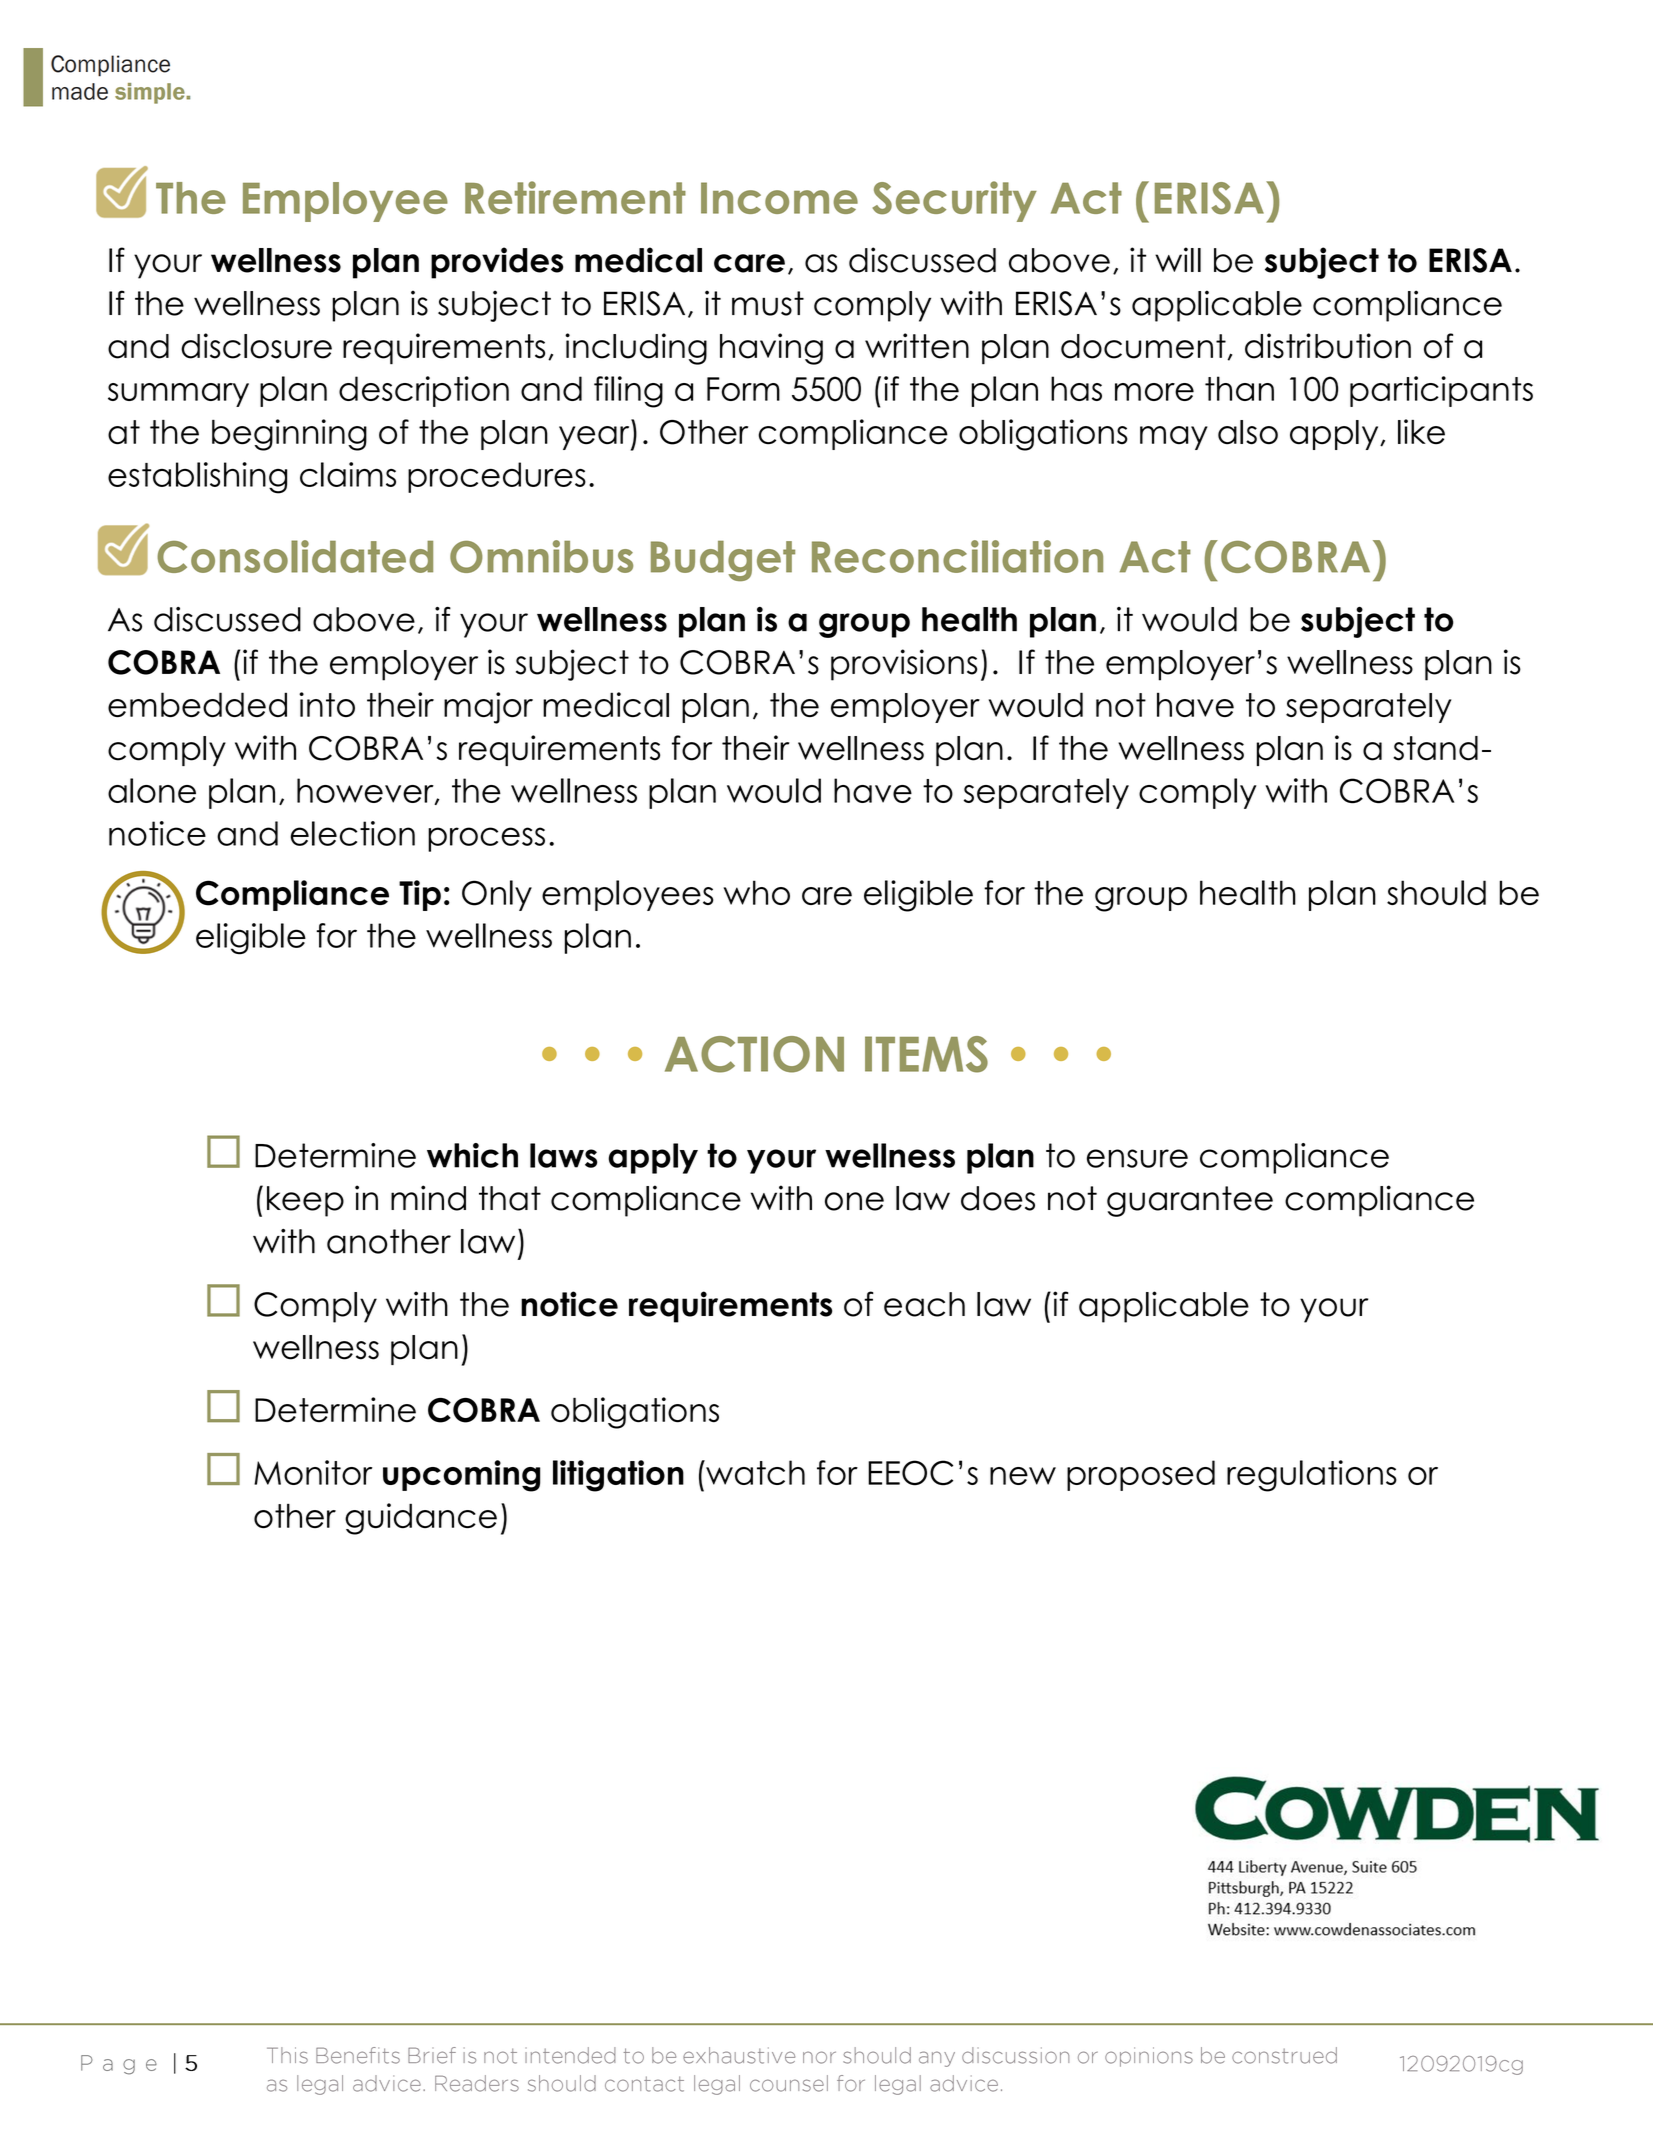  What do you see at coordinates (779, 198) in the document?
I see `Income` at bounding box center [779, 198].
